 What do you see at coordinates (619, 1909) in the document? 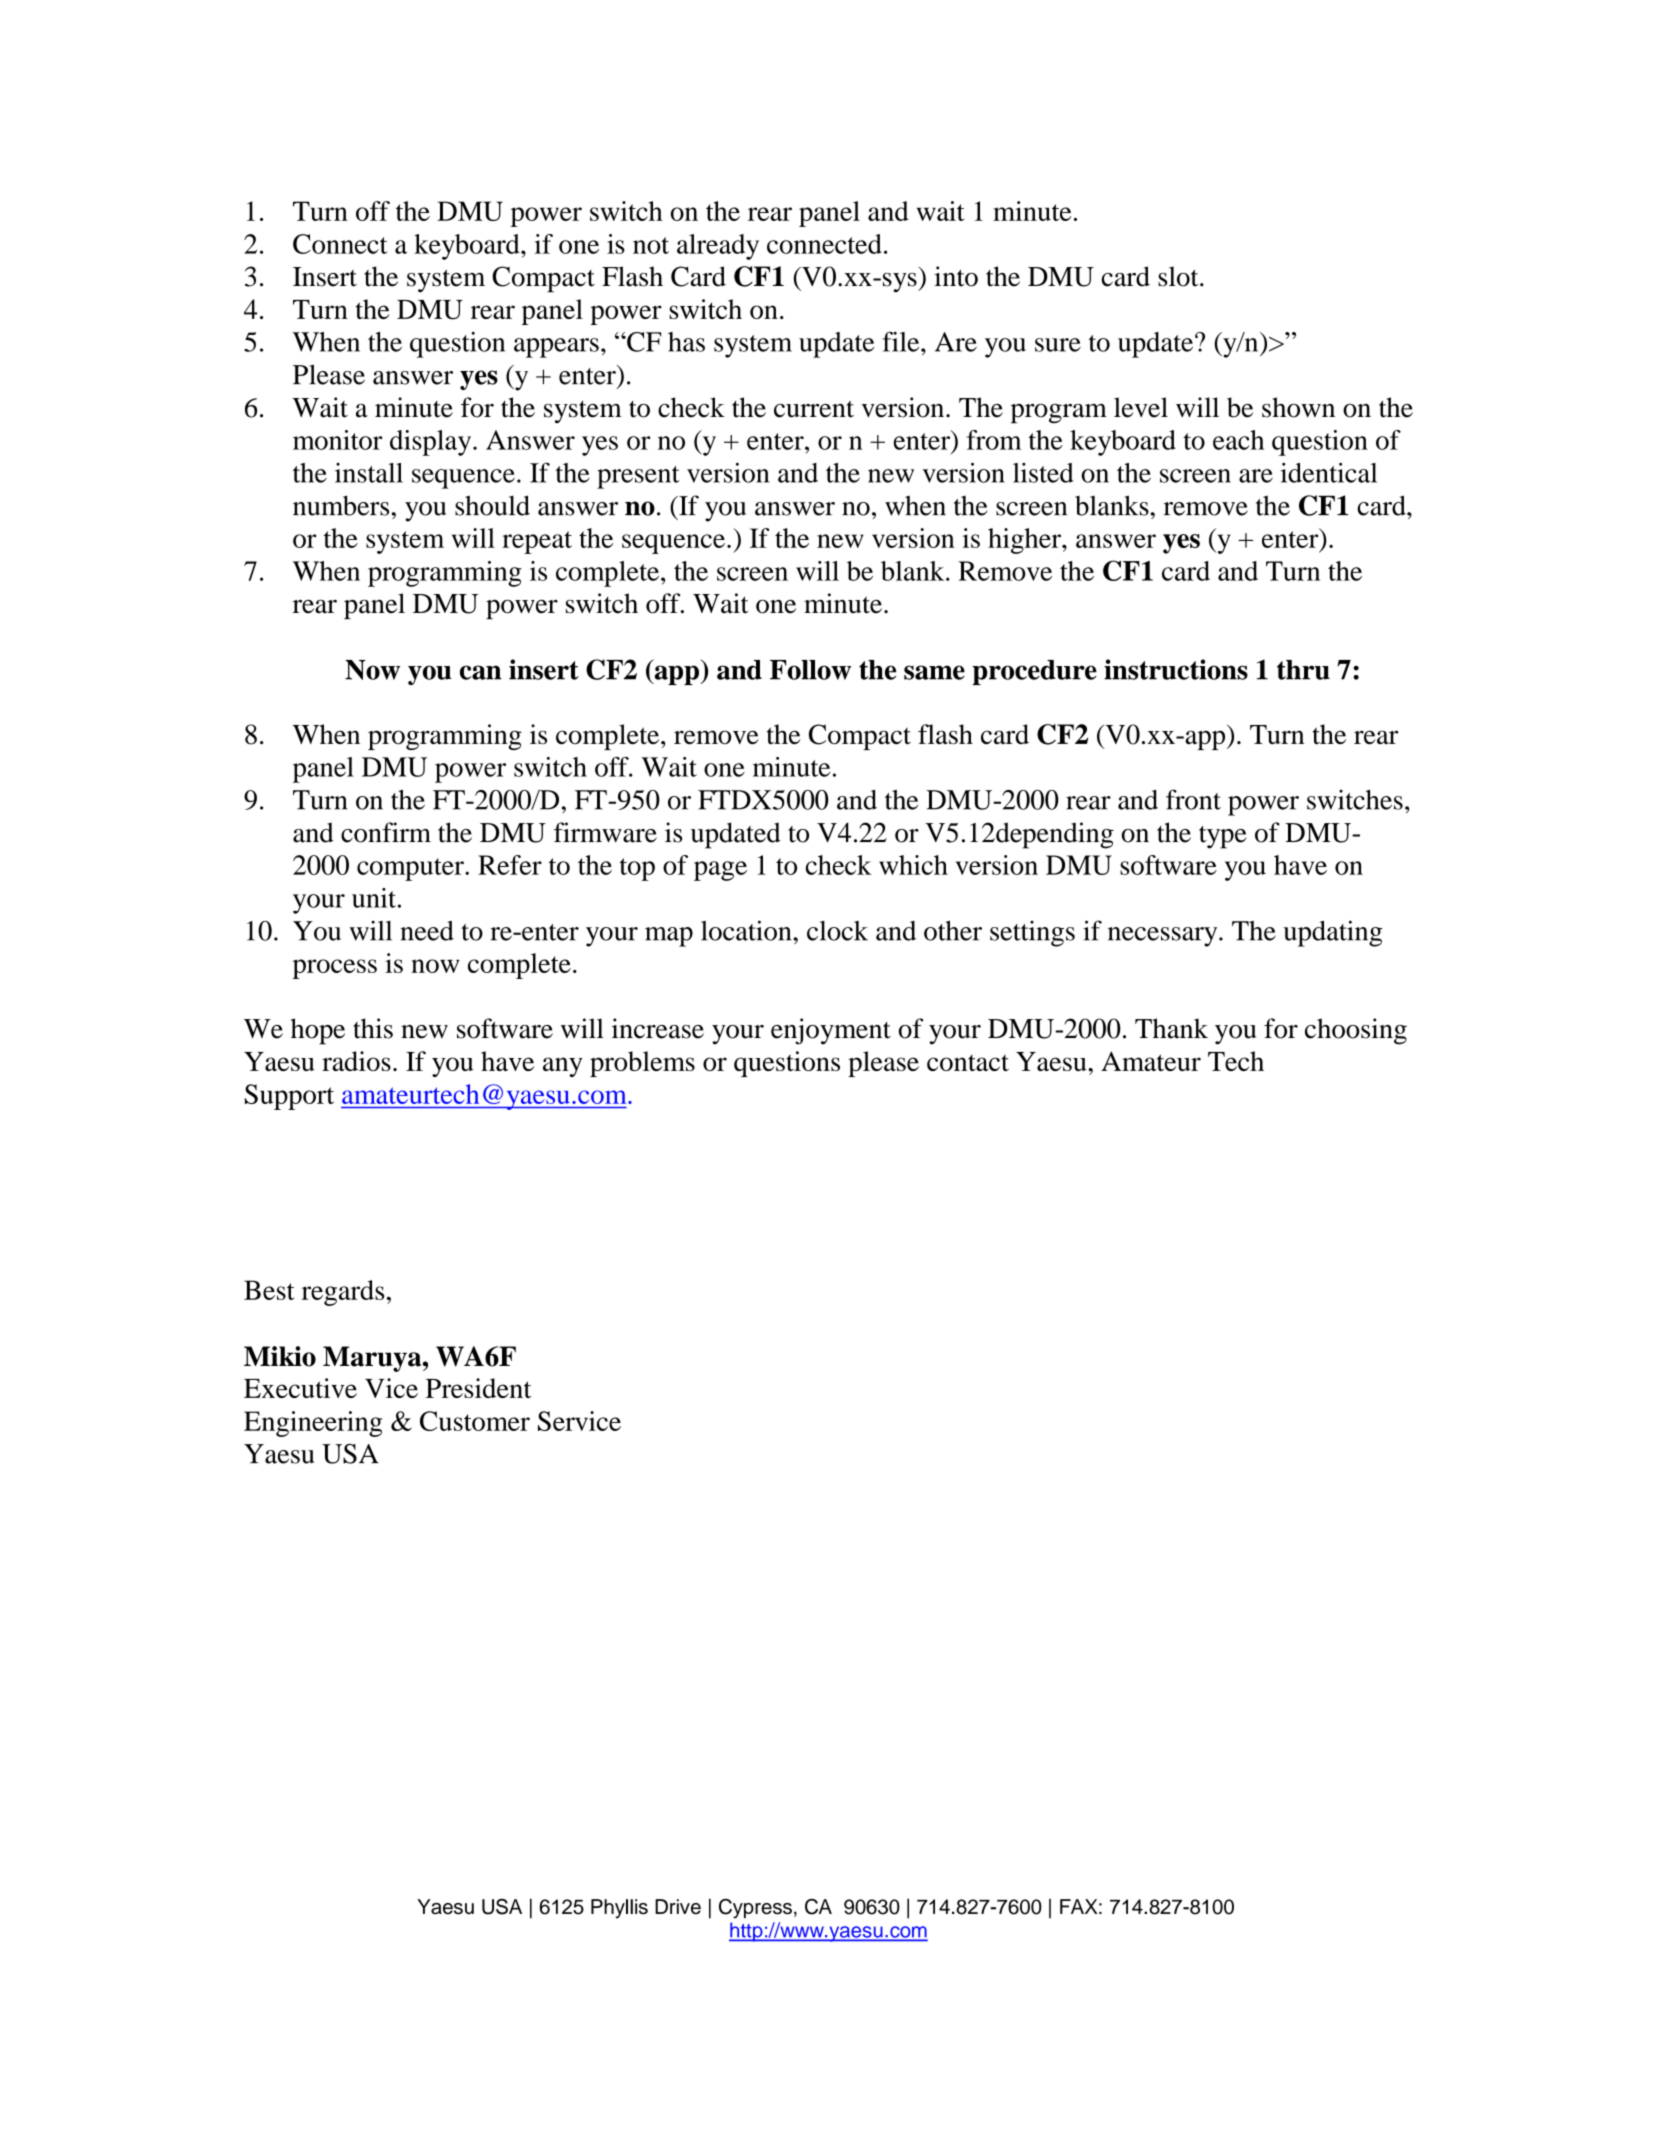
I see `Phyllis` at bounding box center [619, 1909].
